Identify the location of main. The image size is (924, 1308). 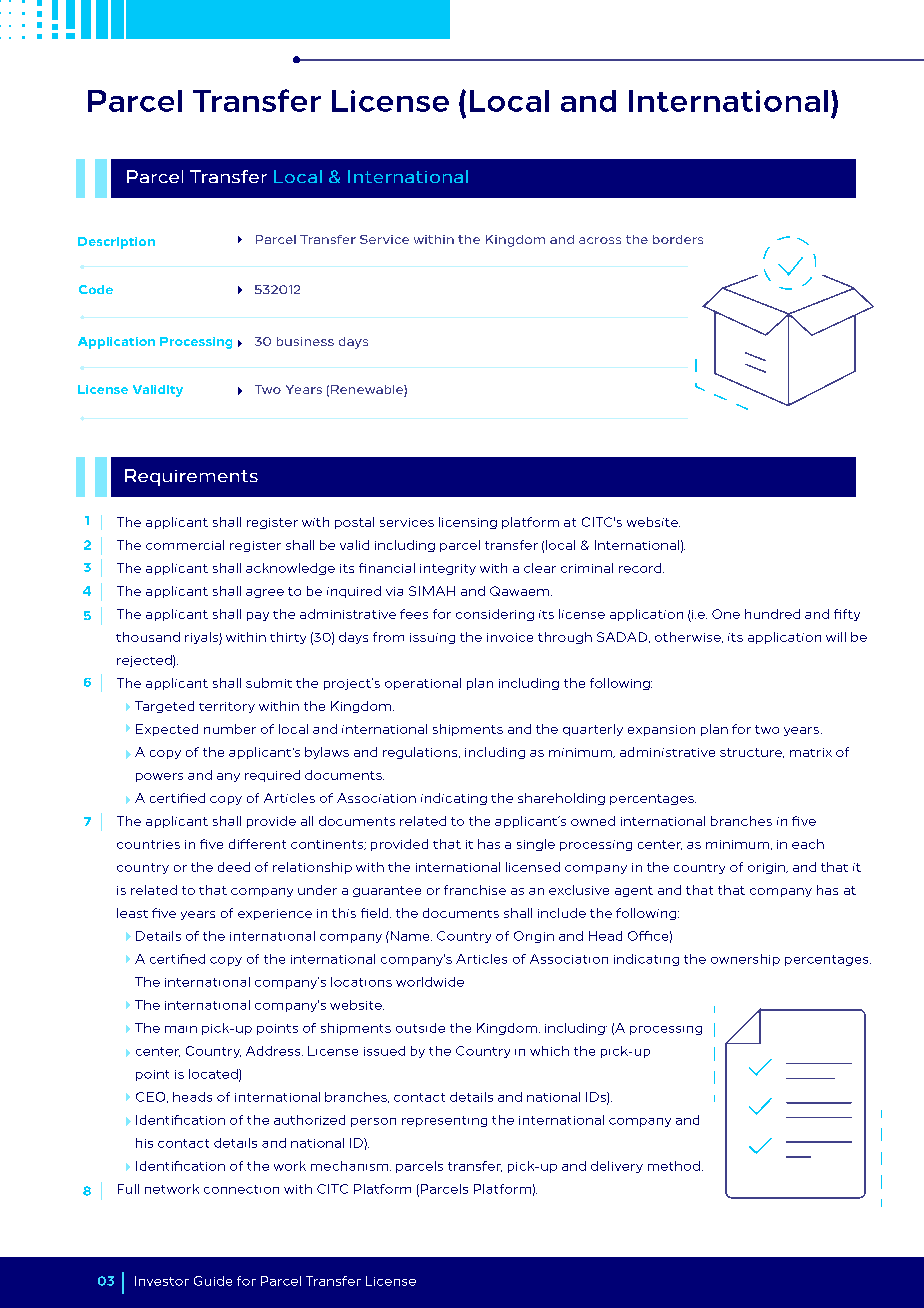
(181, 1029).
